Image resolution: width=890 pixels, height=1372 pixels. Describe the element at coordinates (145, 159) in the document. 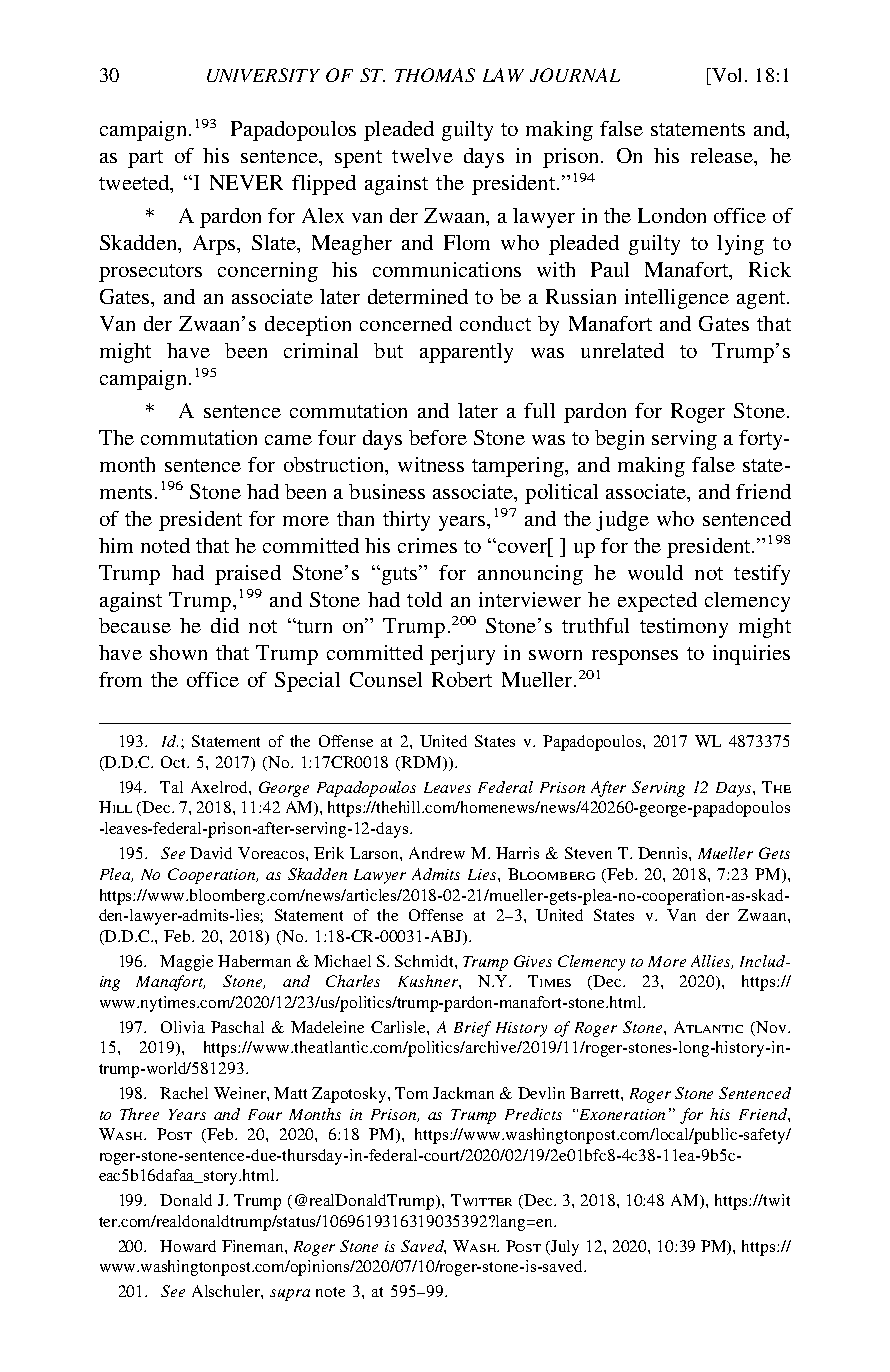

I see `part` at that location.
